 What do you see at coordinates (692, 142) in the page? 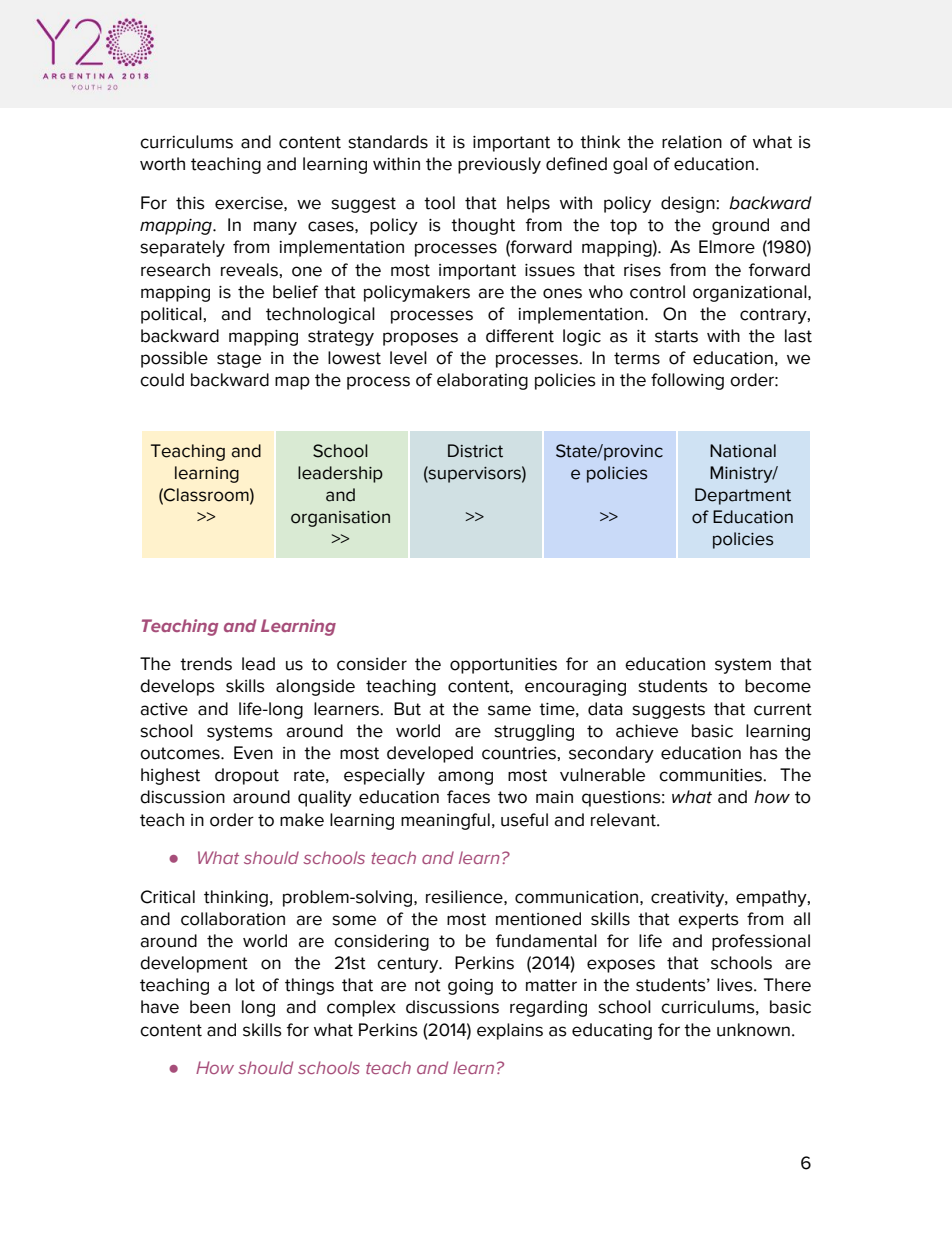
I see `relation` at bounding box center [692, 142].
